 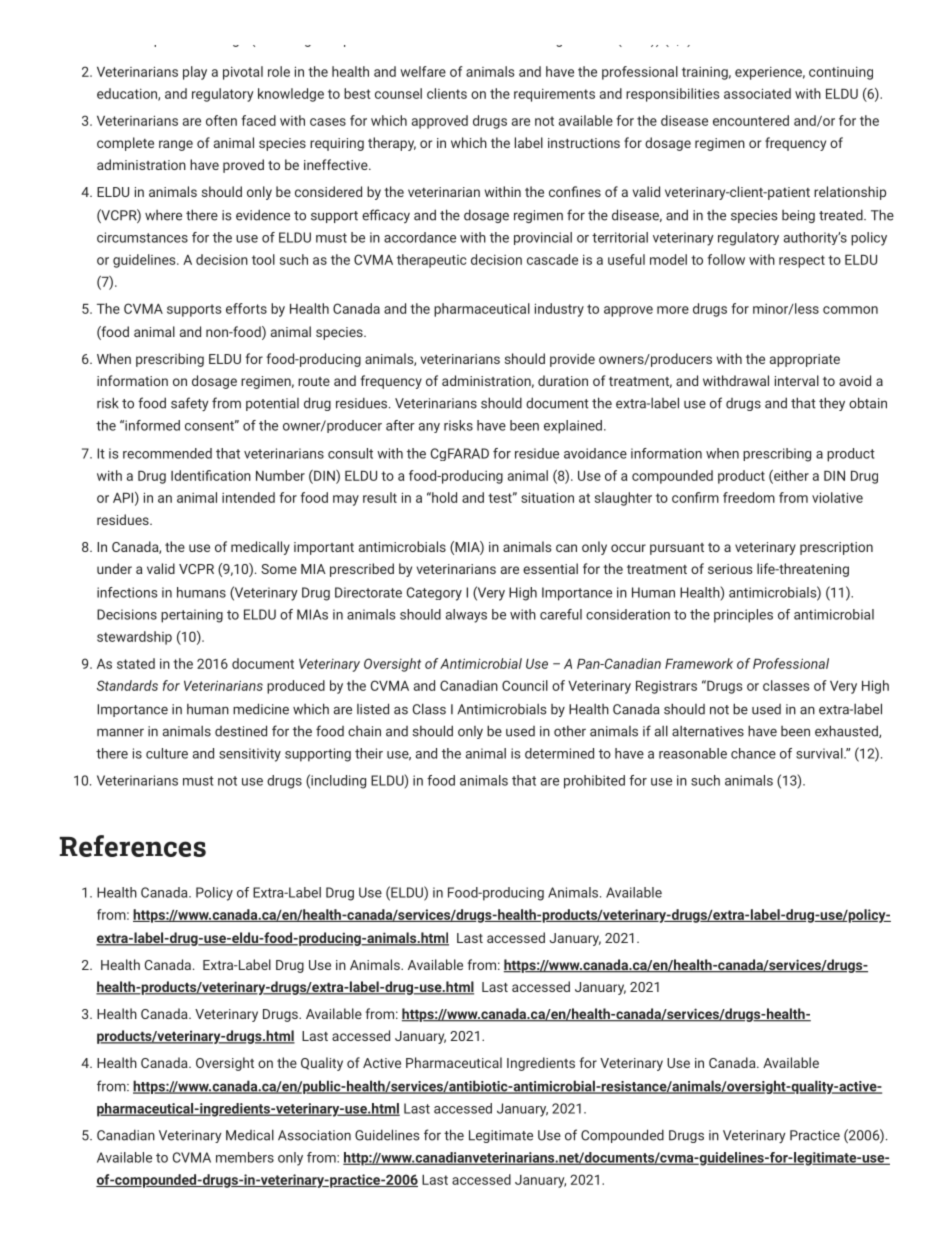 What do you see at coordinates (757, 93) in the screenshot?
I see `associated` at bounding box center [757, 93].
